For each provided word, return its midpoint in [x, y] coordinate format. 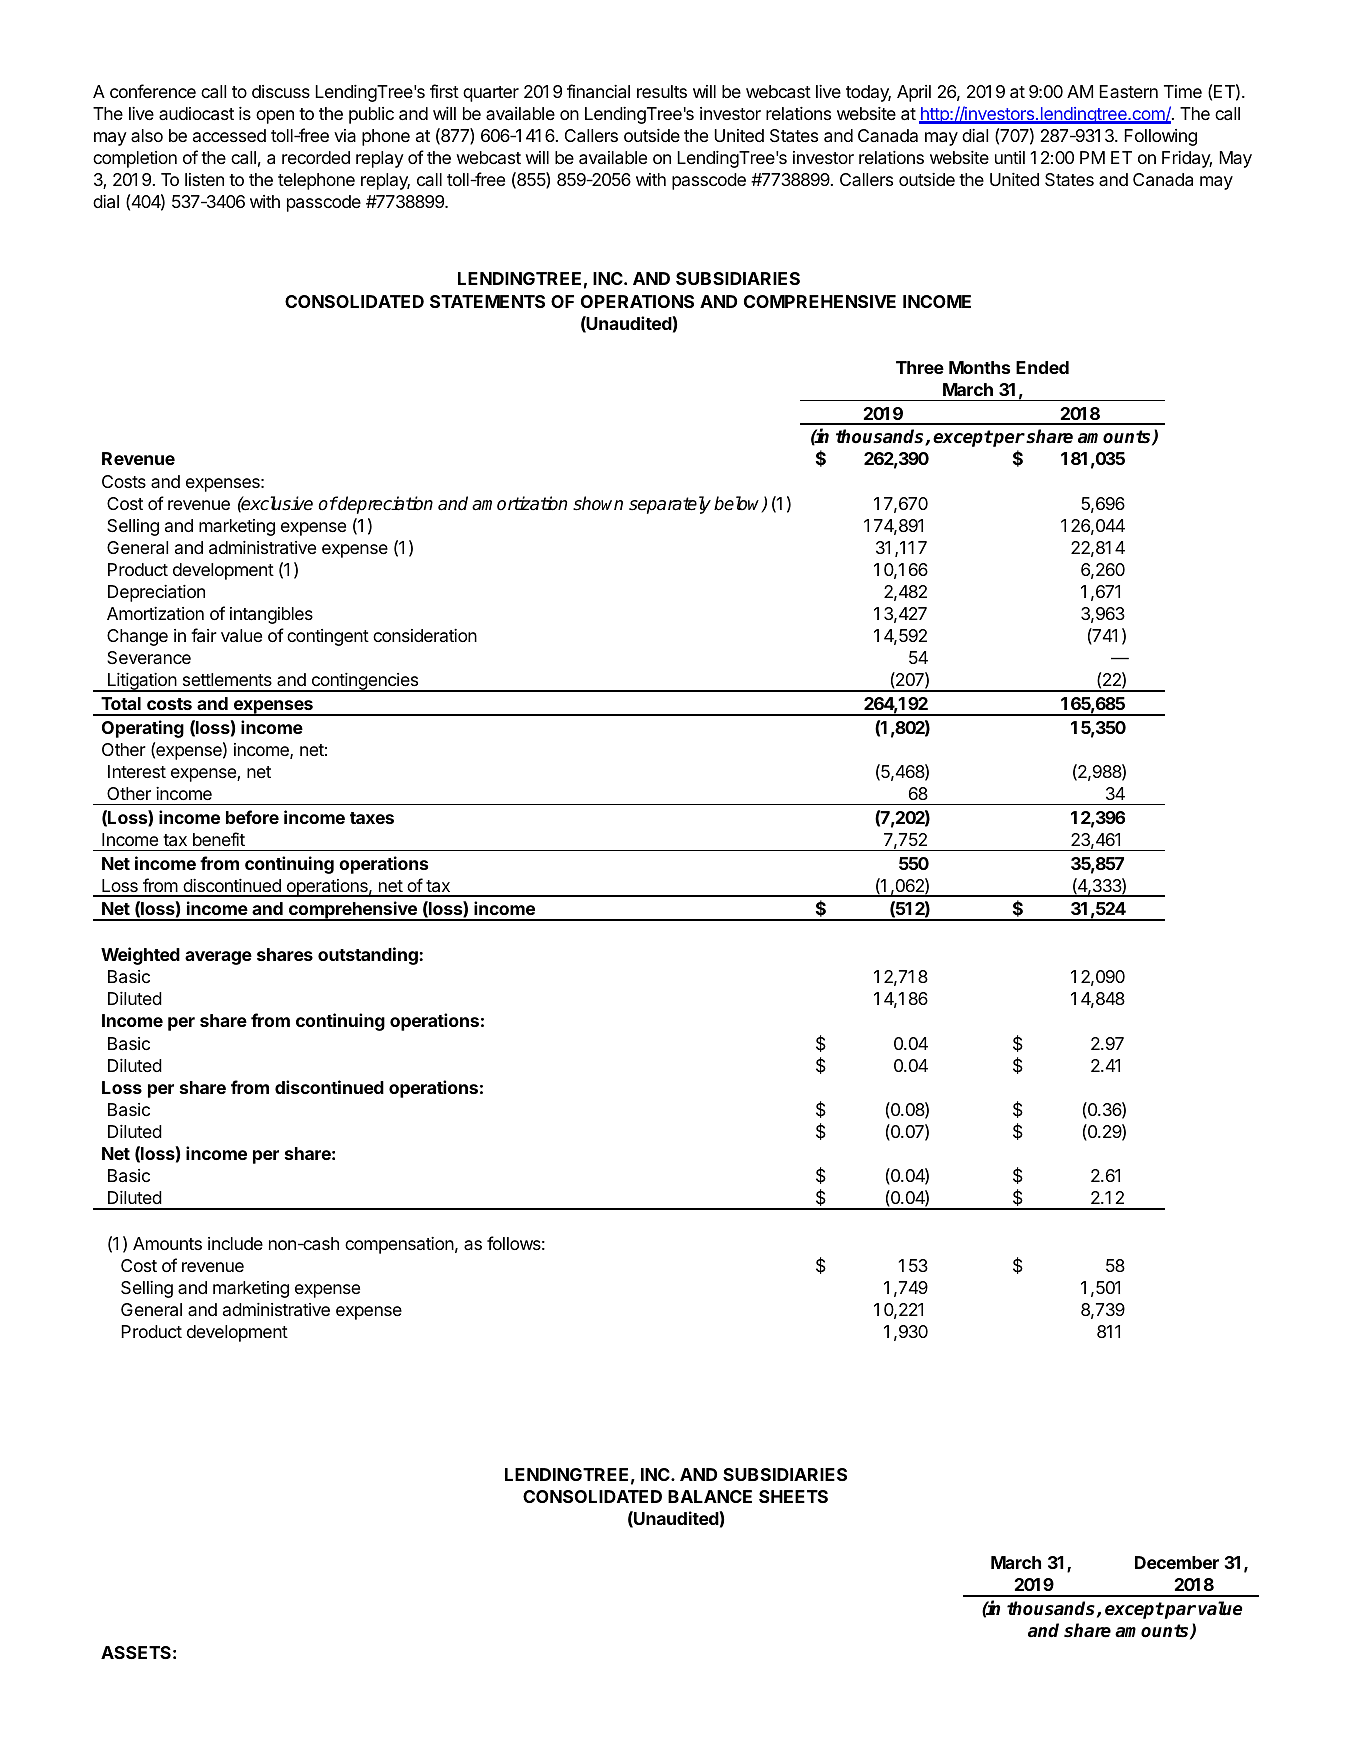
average [218, 958]
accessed [229, 135]
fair [204, 635]
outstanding [368, 956]
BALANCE [710, 1496]
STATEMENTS [487, 301]
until [1010, 157]
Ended [1042, 367]
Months [979, 367]
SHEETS [793, 1496]
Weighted [140, 956]
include [235, 1243]
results [662, 91]
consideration [425, 635]
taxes [372, 818]
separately [670, 505]
